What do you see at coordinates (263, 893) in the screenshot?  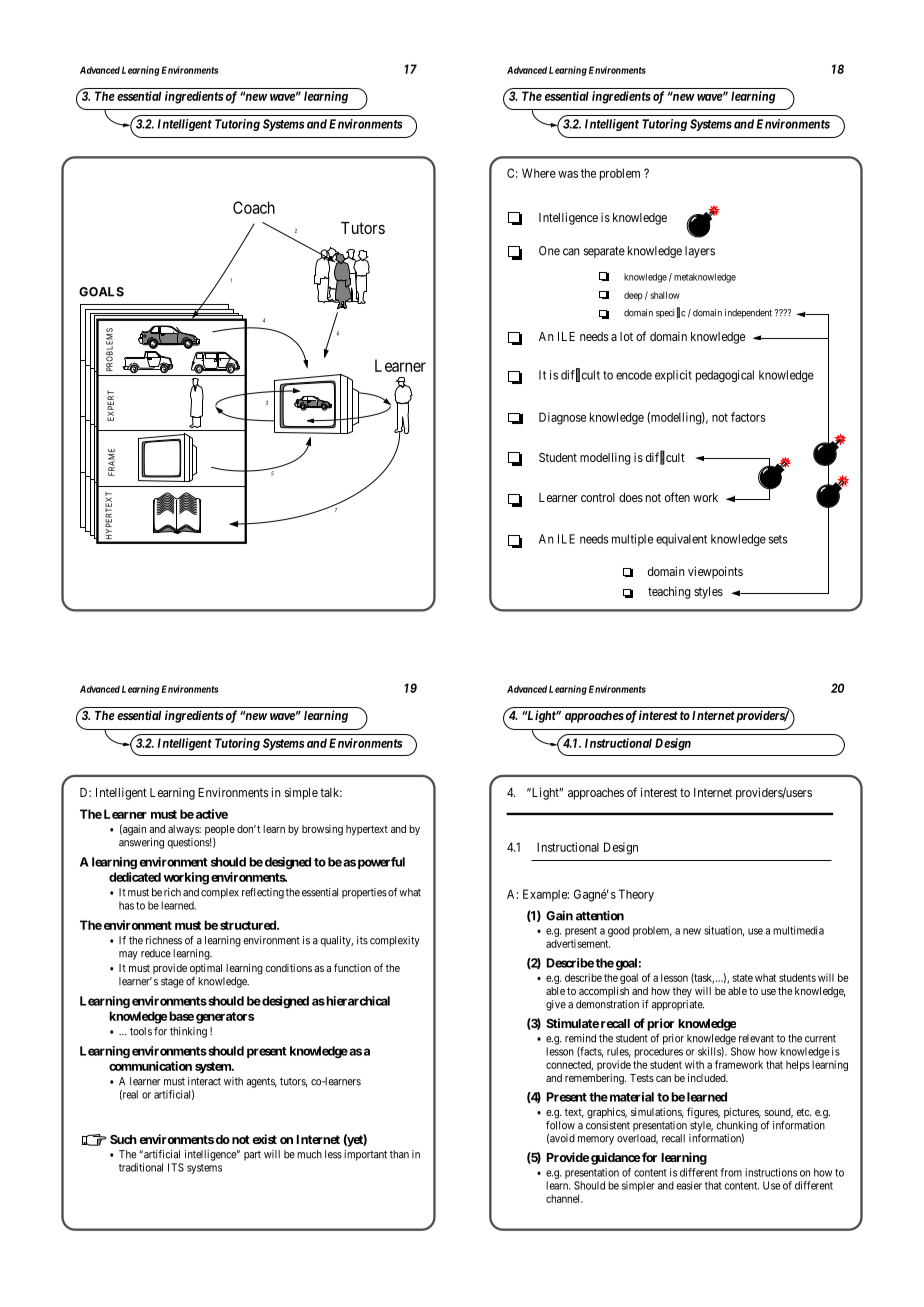 I see `reflecting` at bounding box center [263, 893].
